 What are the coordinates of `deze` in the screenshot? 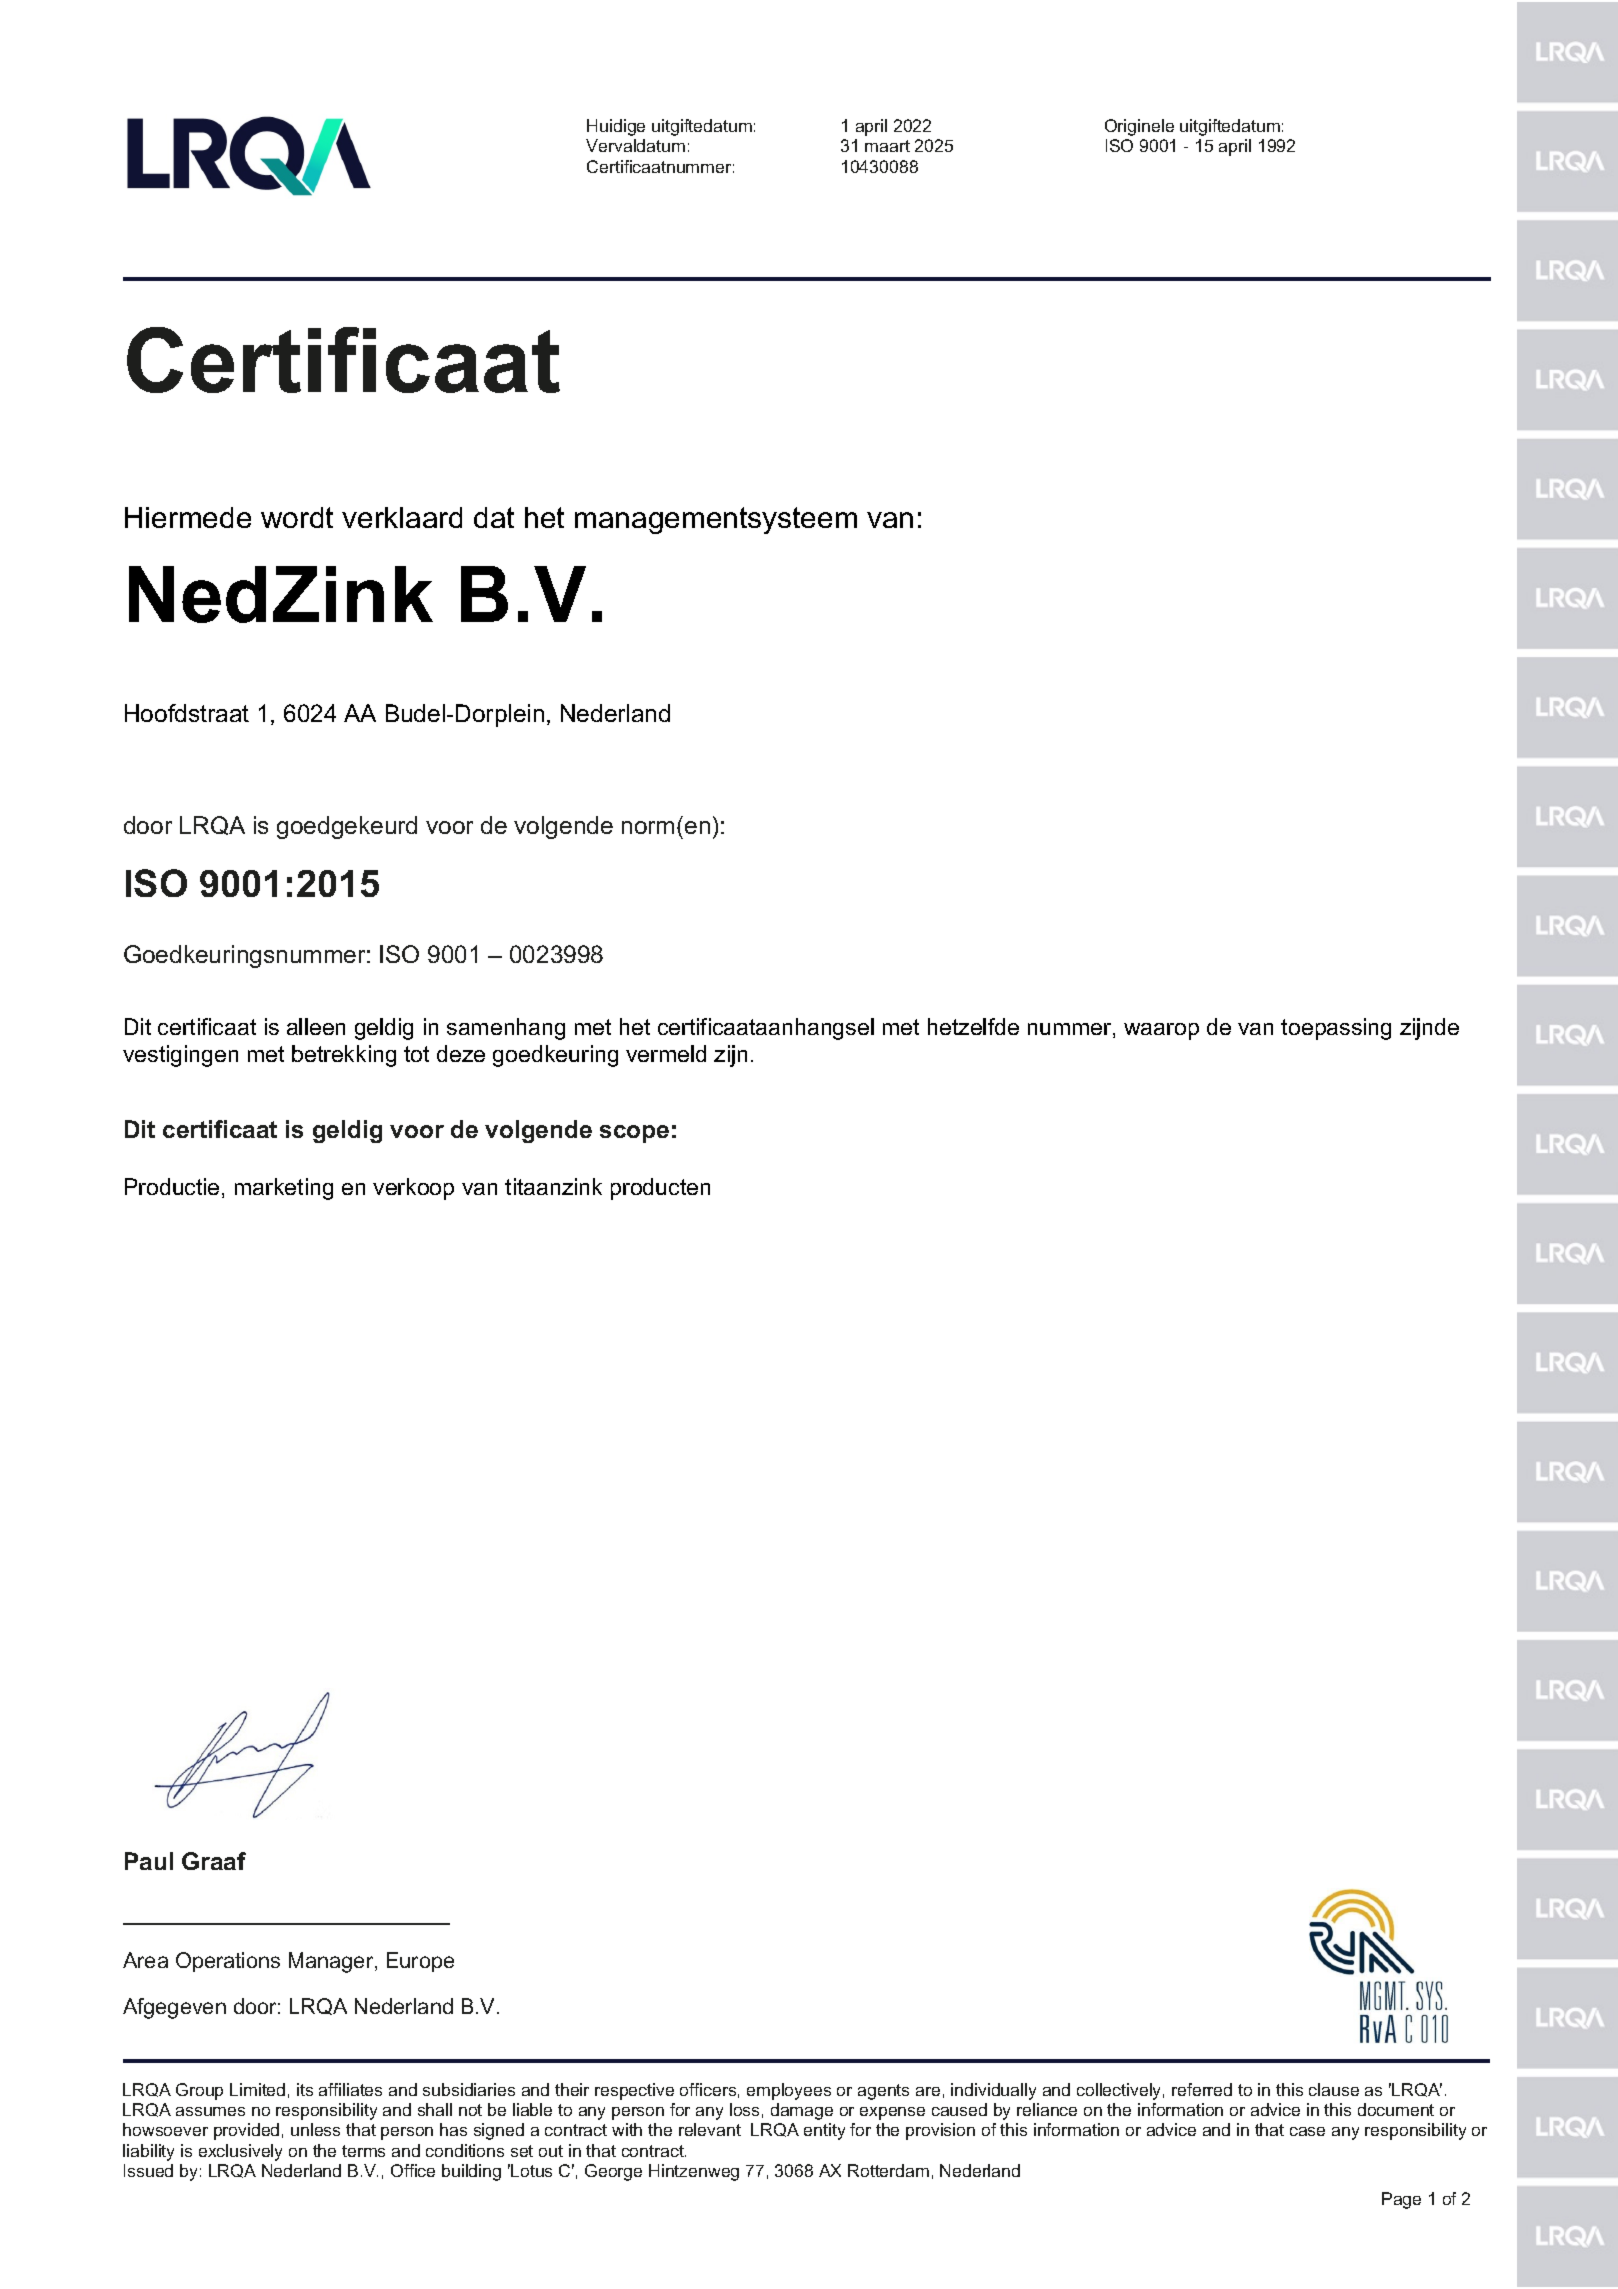 It's located at (461, 1053).
